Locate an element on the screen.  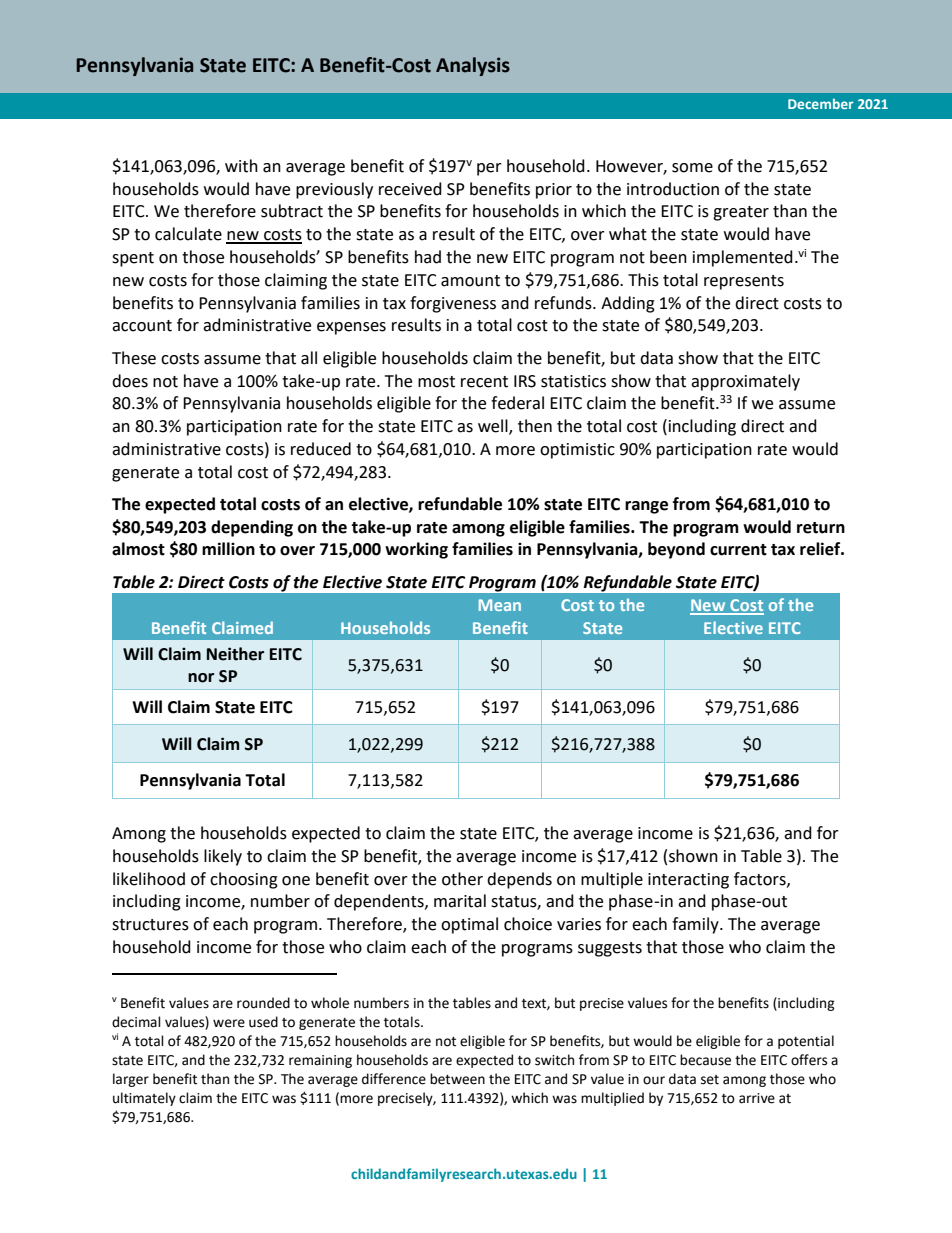
December is located at coordinates (821, 103).
